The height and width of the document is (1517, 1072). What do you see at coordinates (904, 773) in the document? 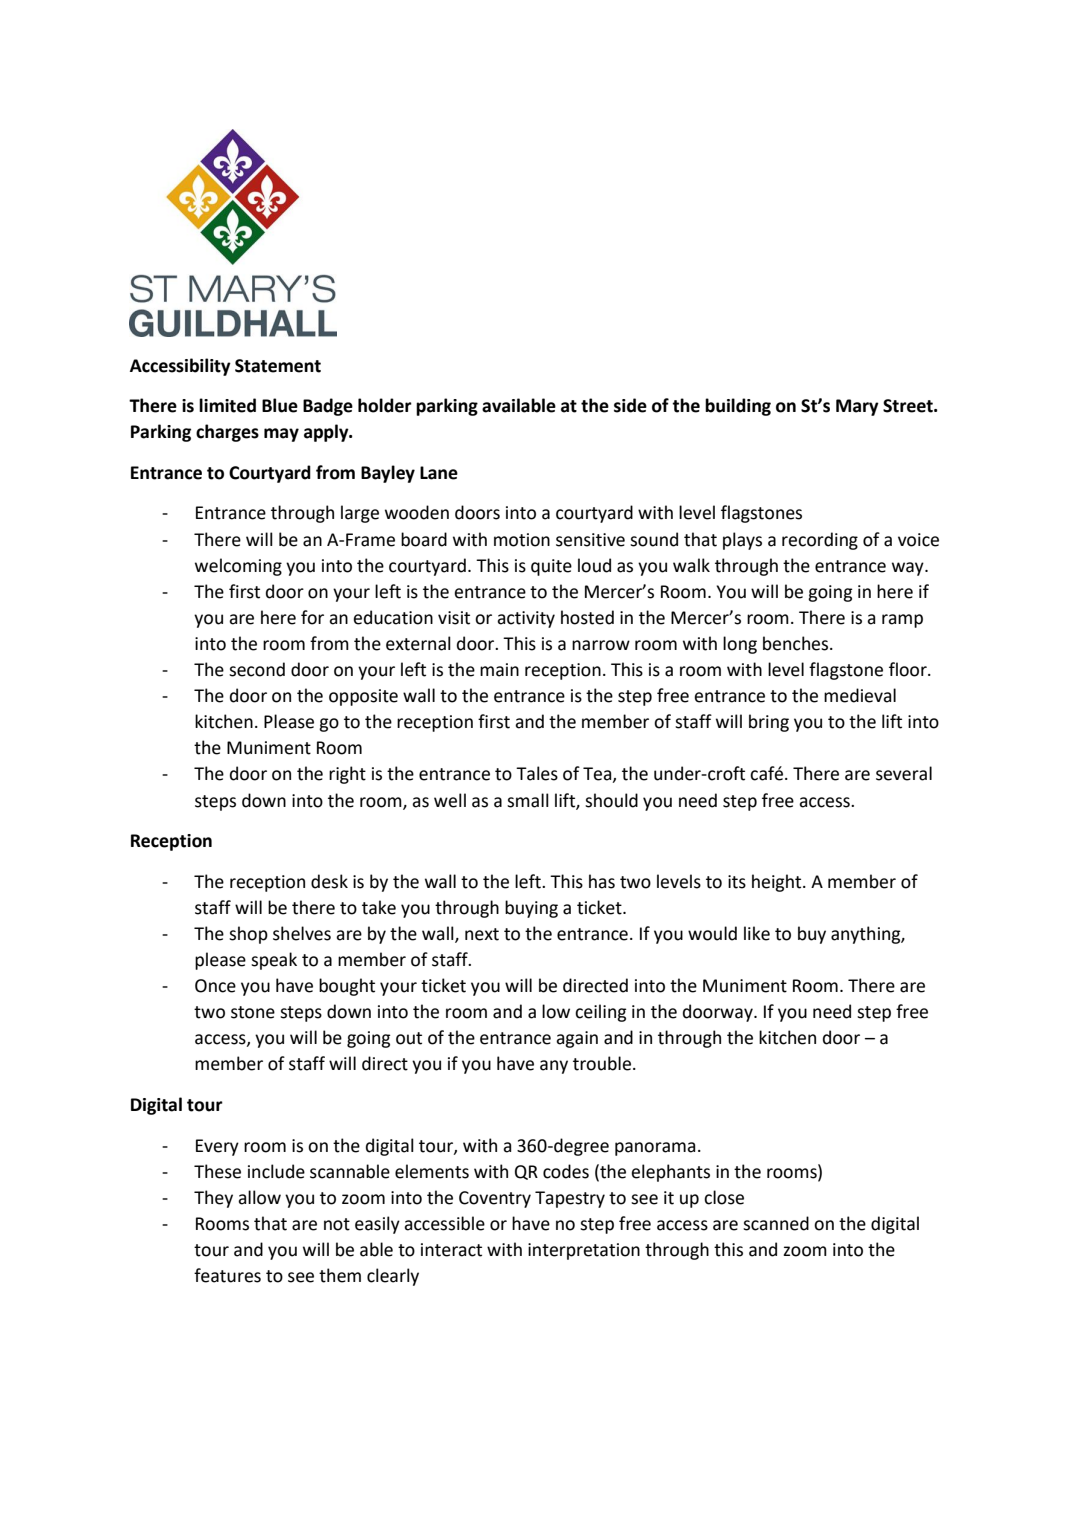
I see `several` at bounding box center [904, 773].
